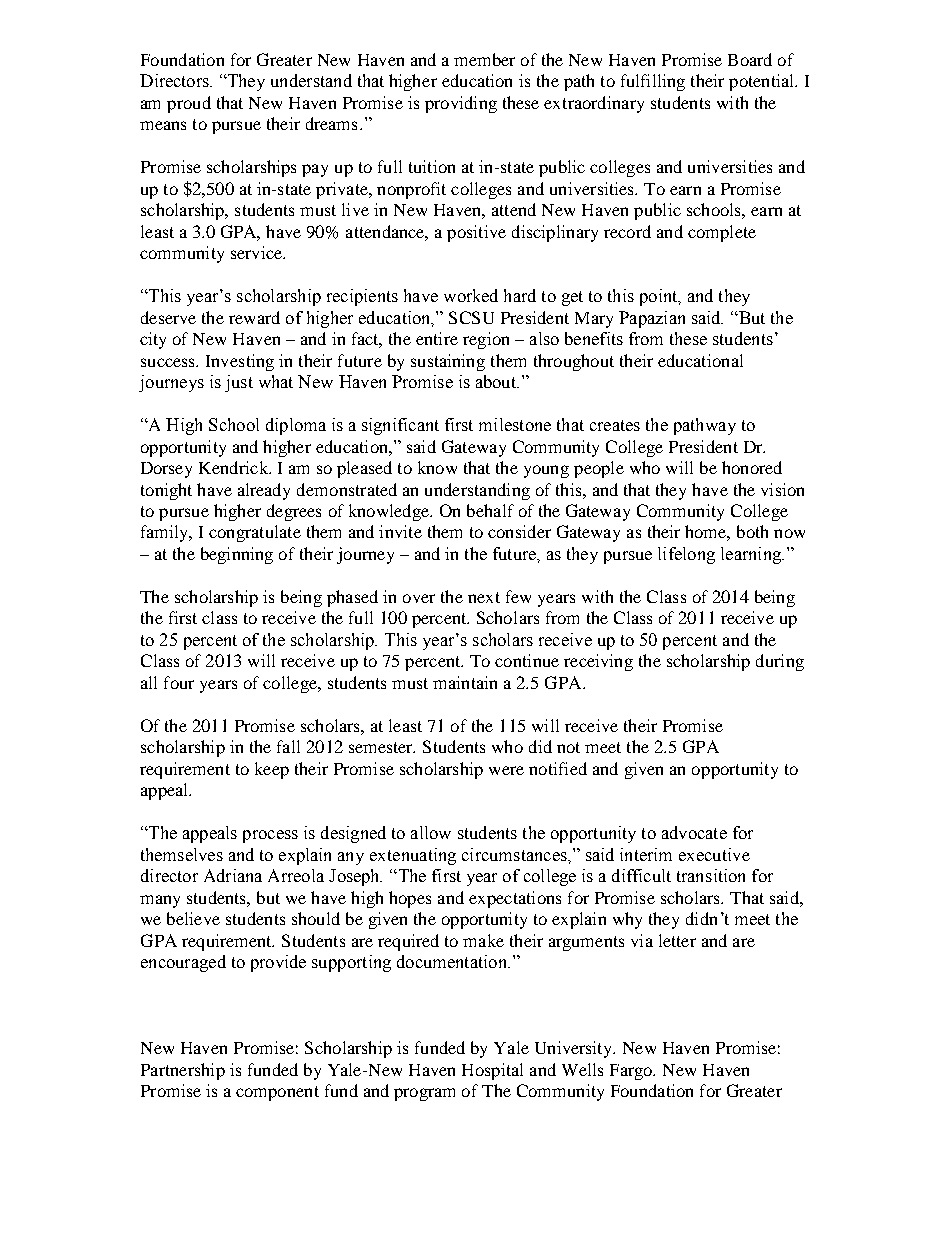 The width and height of the screenshot is (952, 1233). Describe the element at coordinates (270, 836) in the screenshot. I see `process` at that location.
